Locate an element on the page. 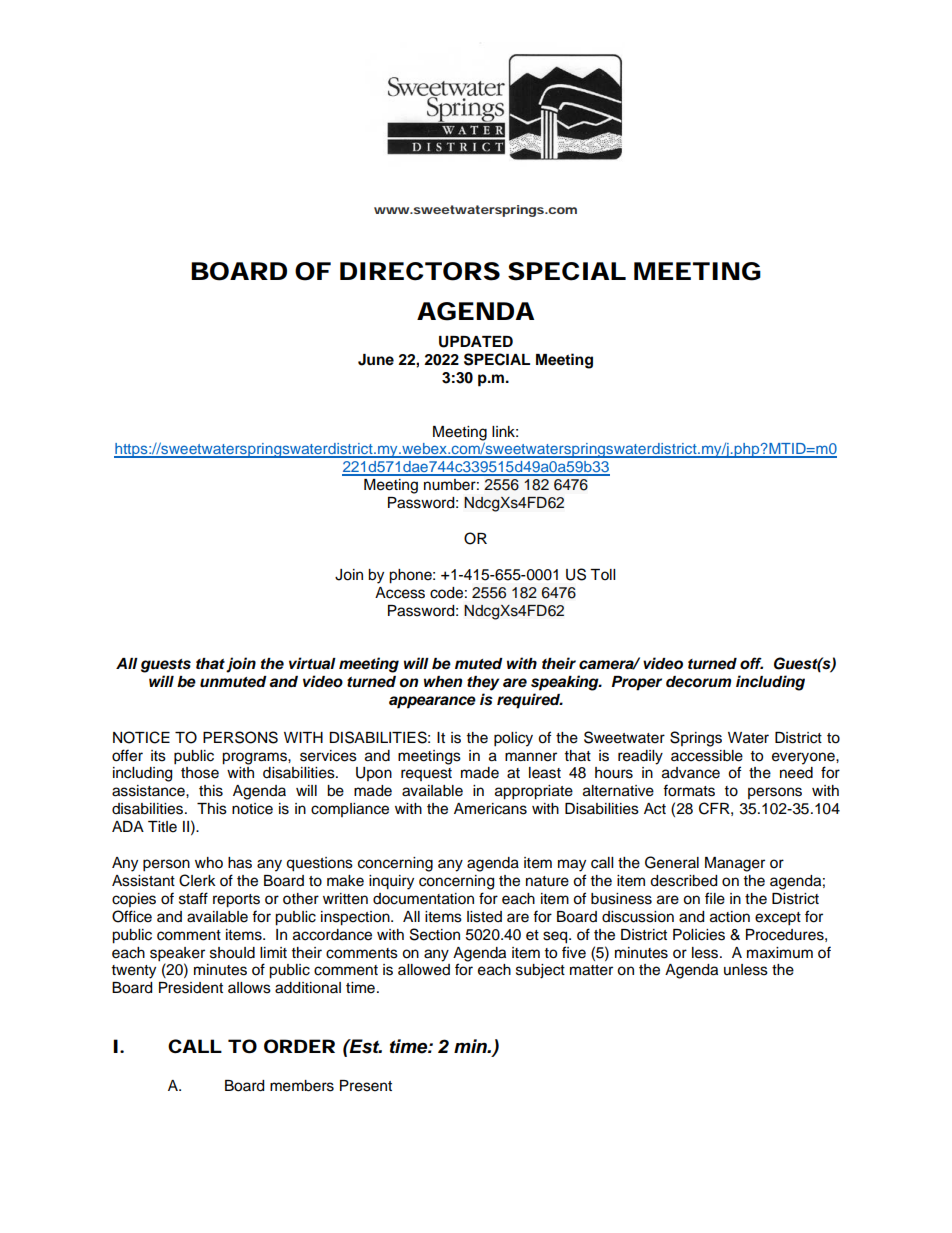  Toll is located at coordinates (602, 575).
